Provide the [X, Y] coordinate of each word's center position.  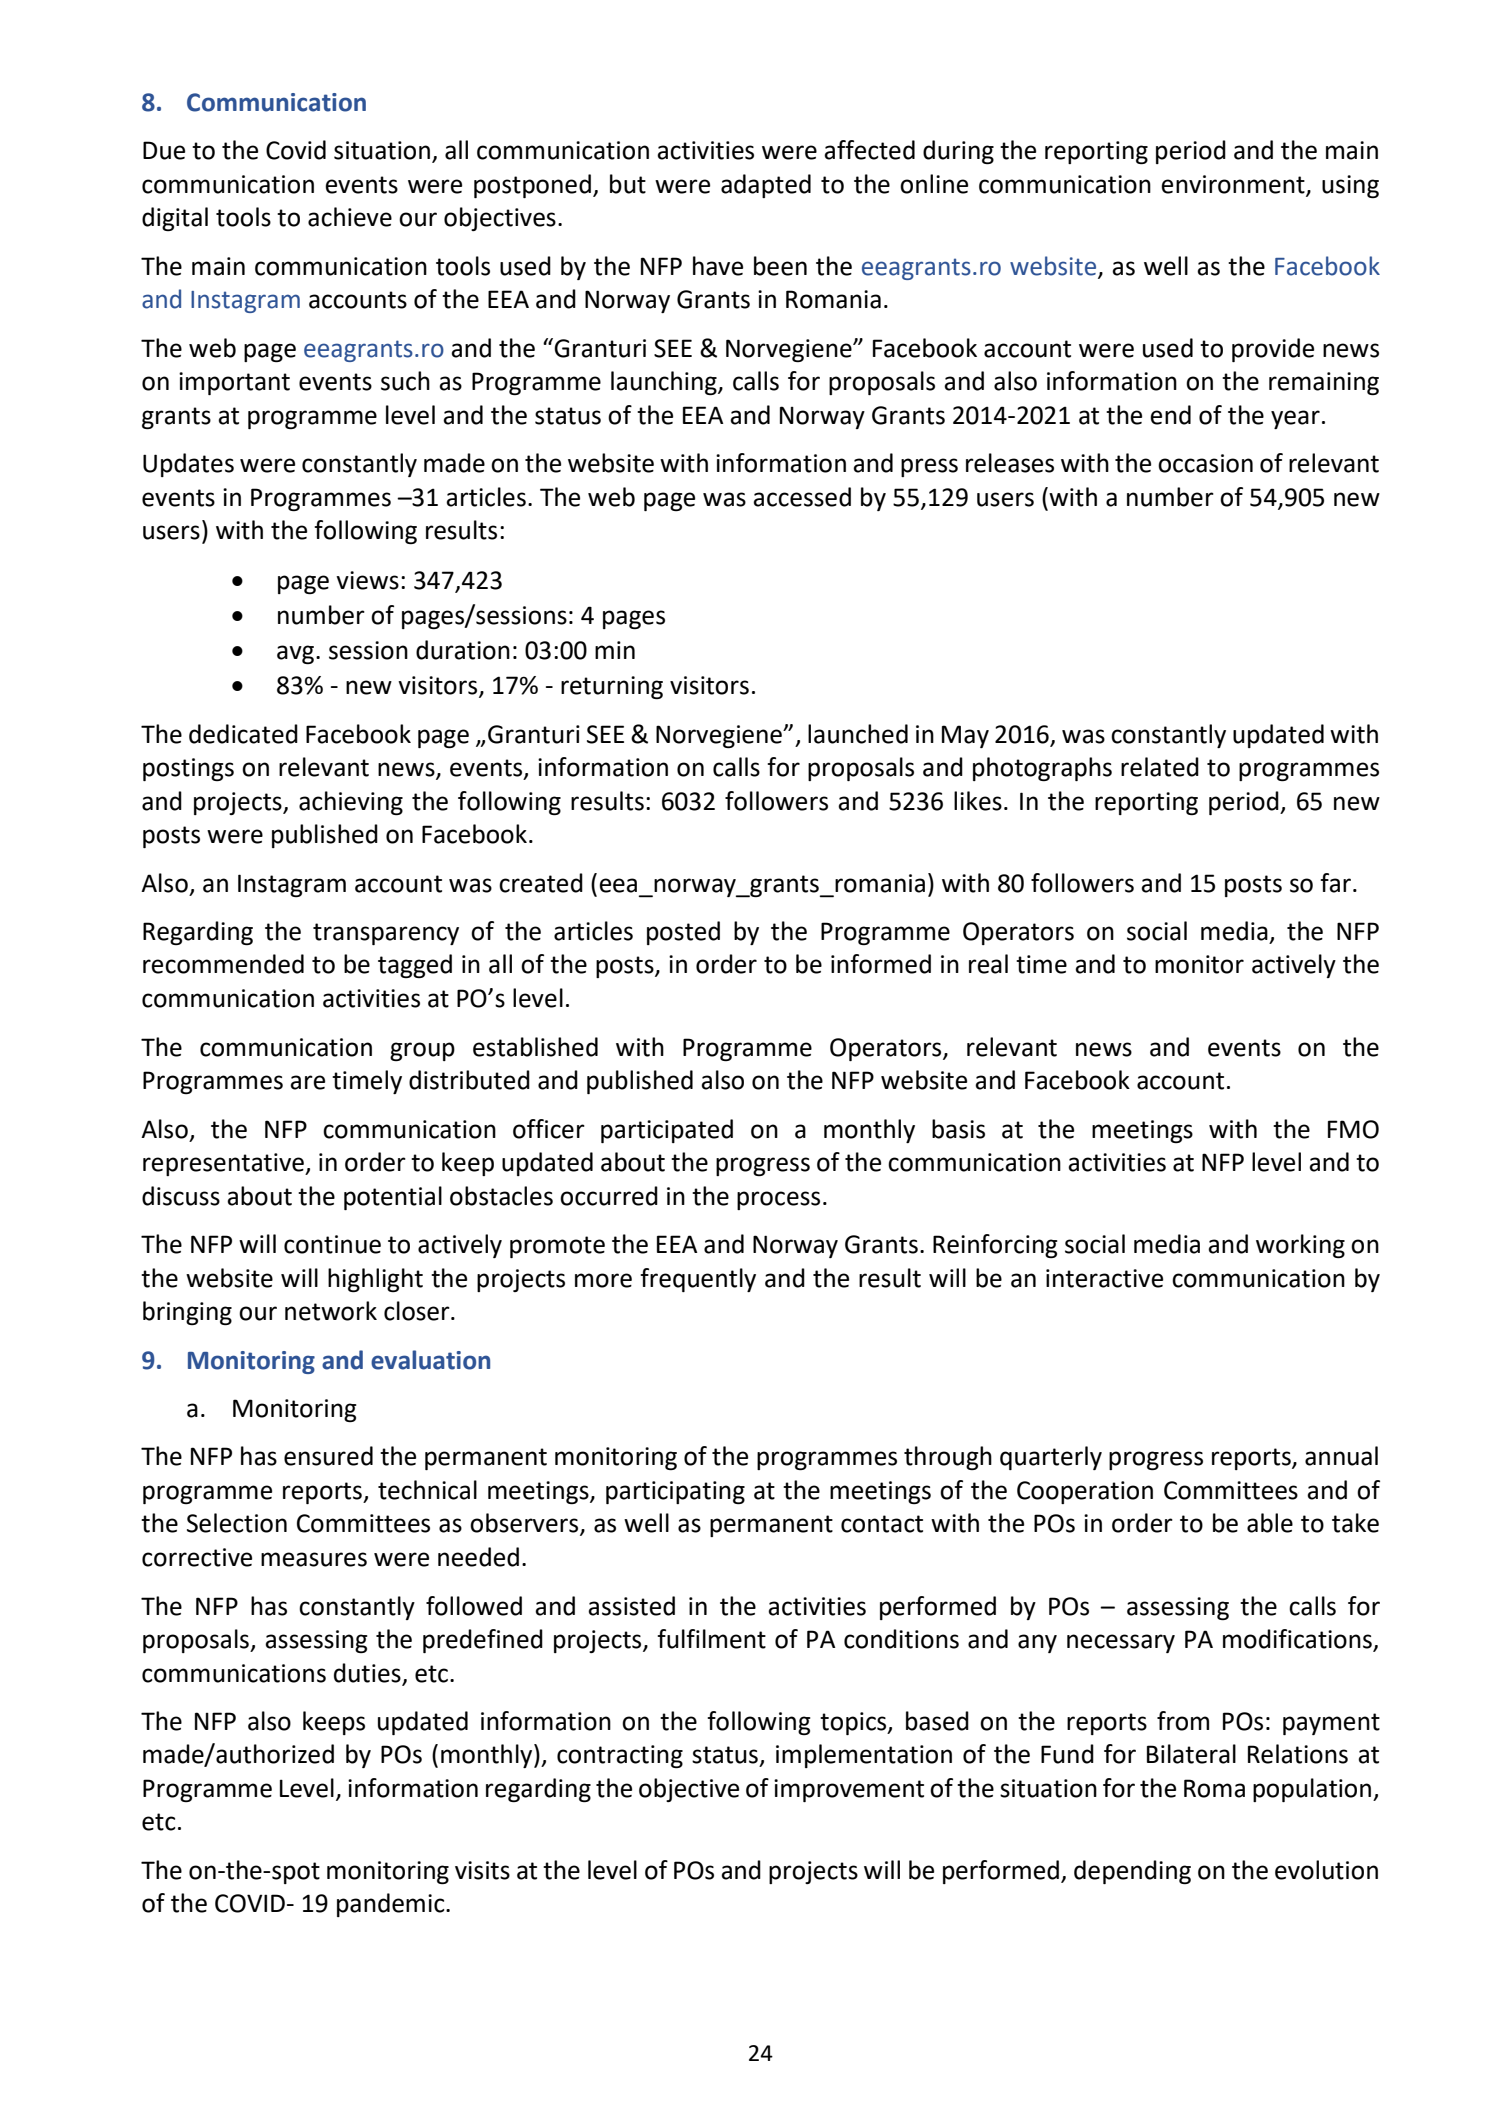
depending [1132, 1872]
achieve [350, 217]
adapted [766, 186]
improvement [849, 1790]
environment [1234, 185]
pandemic [392, 1905]
